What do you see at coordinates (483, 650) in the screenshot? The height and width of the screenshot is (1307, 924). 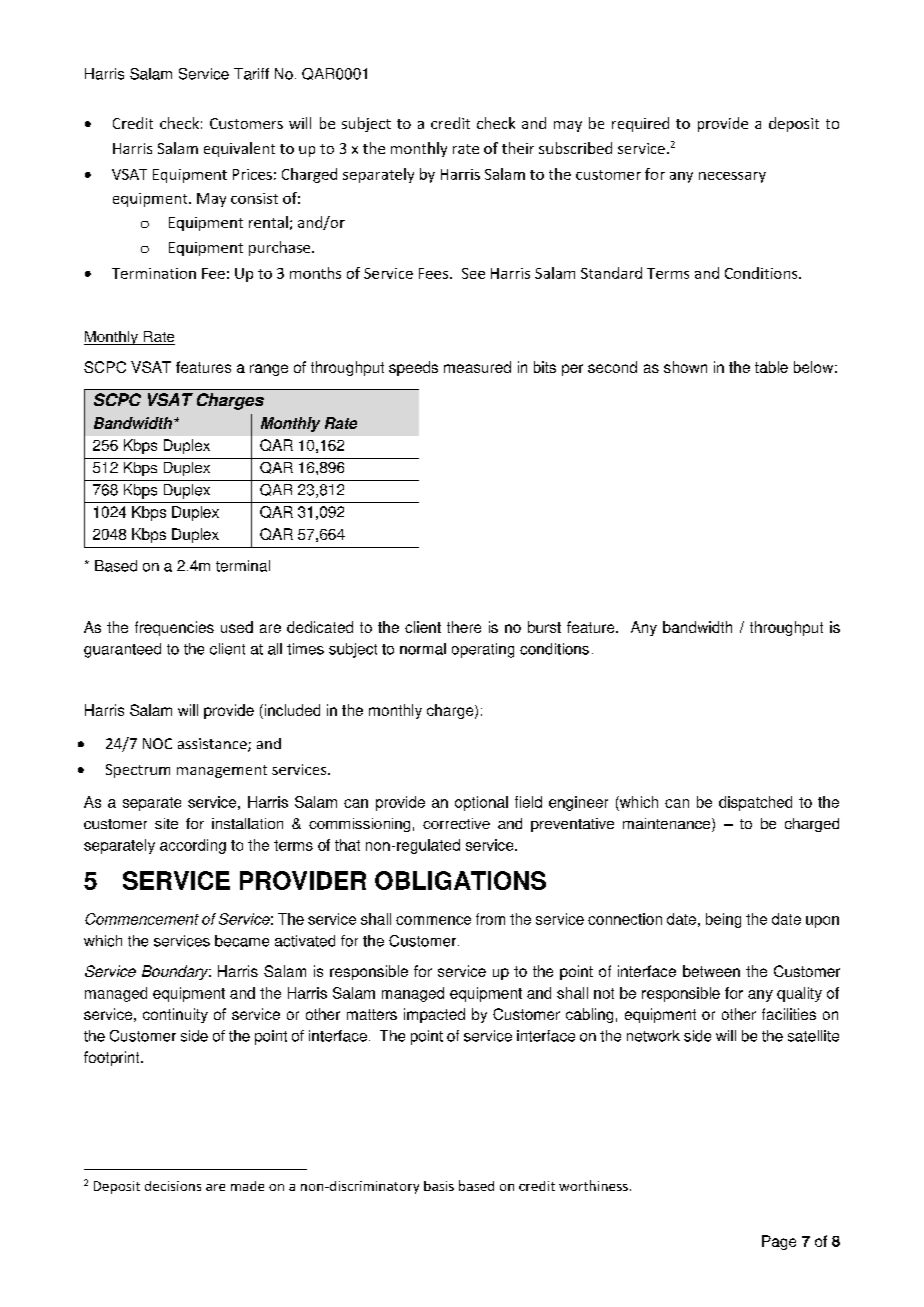 I see `operating` at bounding box center [483, 650].
